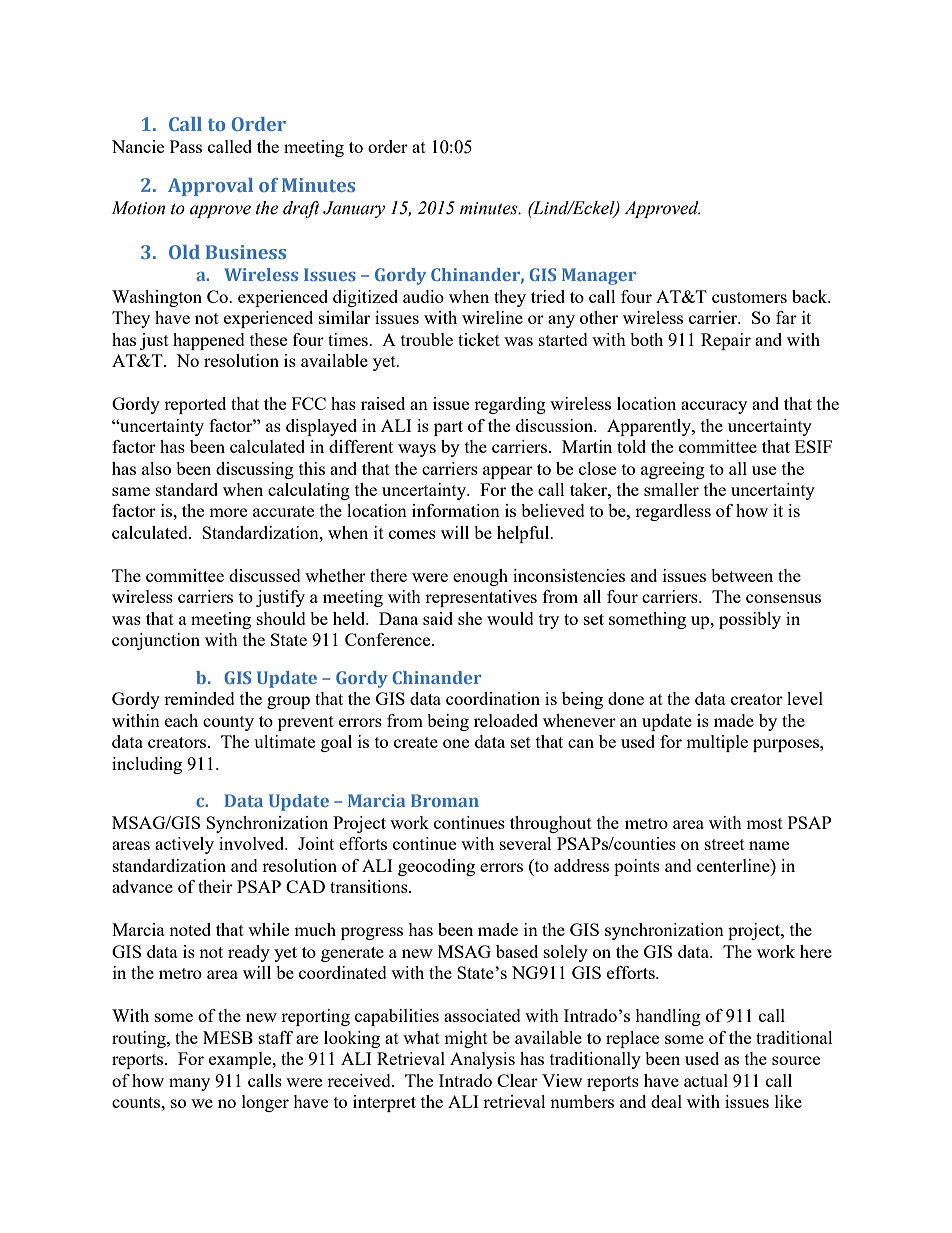 The height and width of the document is (1233, 952). What do you see at coordinates (717, 743) in the document?
I see `multiple` at bounding box center [717, 743].
